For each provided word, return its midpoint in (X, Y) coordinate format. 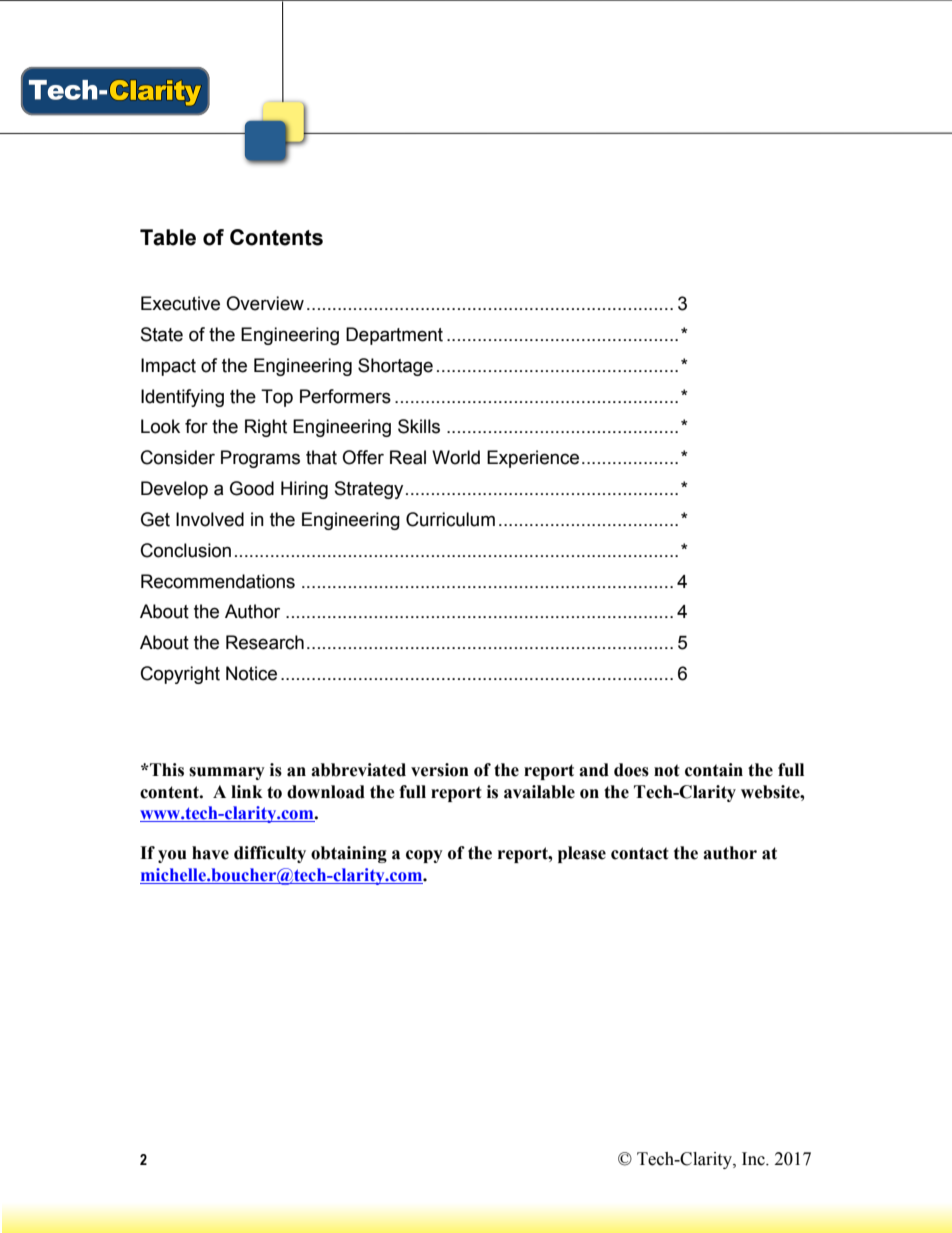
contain (714, 770)
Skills (419, 426)
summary (227, 773)
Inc (754, 1159)
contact (640, 853)
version (440, 770)
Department (394, 336)
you (172, 856)
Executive (180, 303)
